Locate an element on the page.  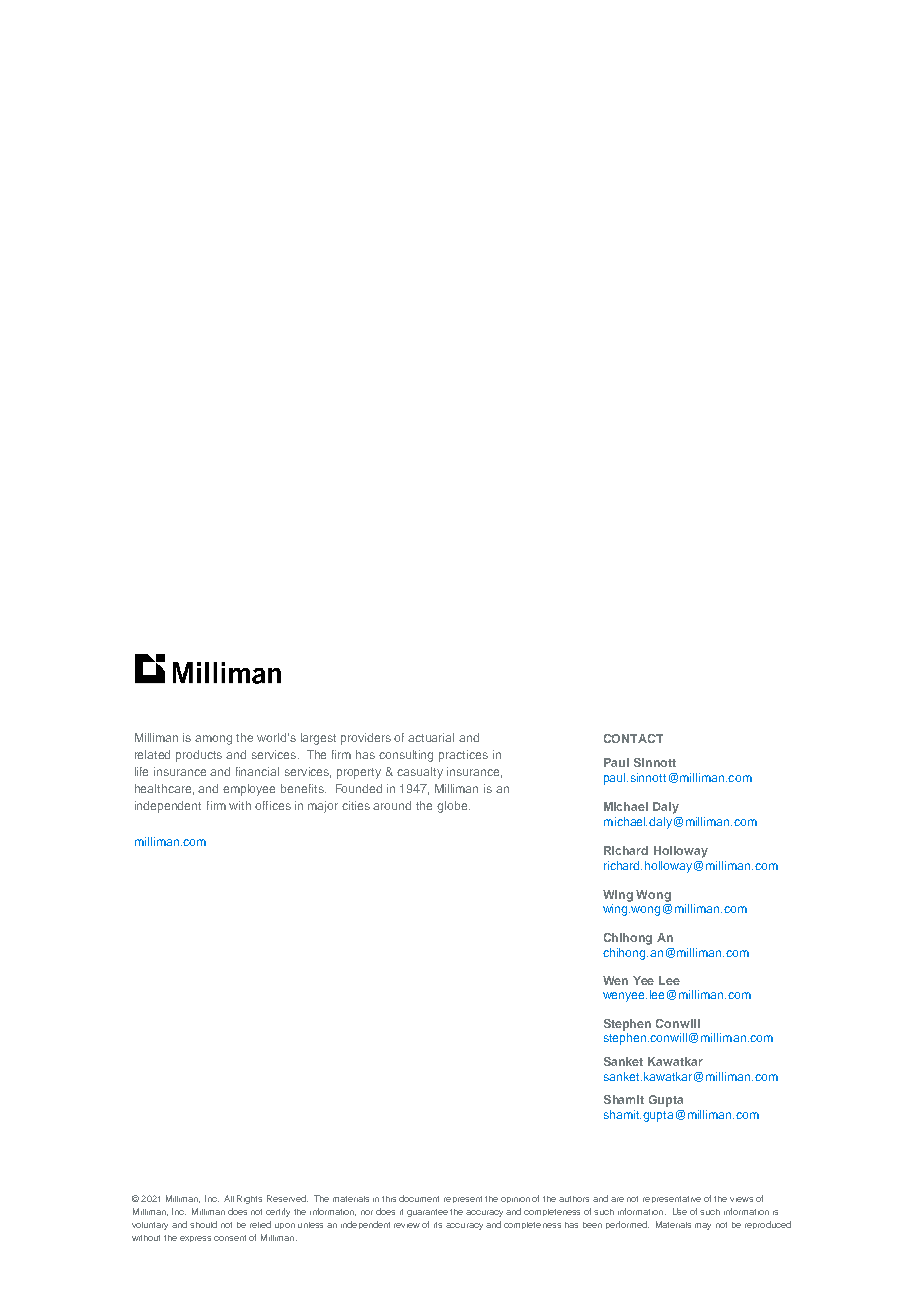
CONTACT is located at coordinates (633, 738).
